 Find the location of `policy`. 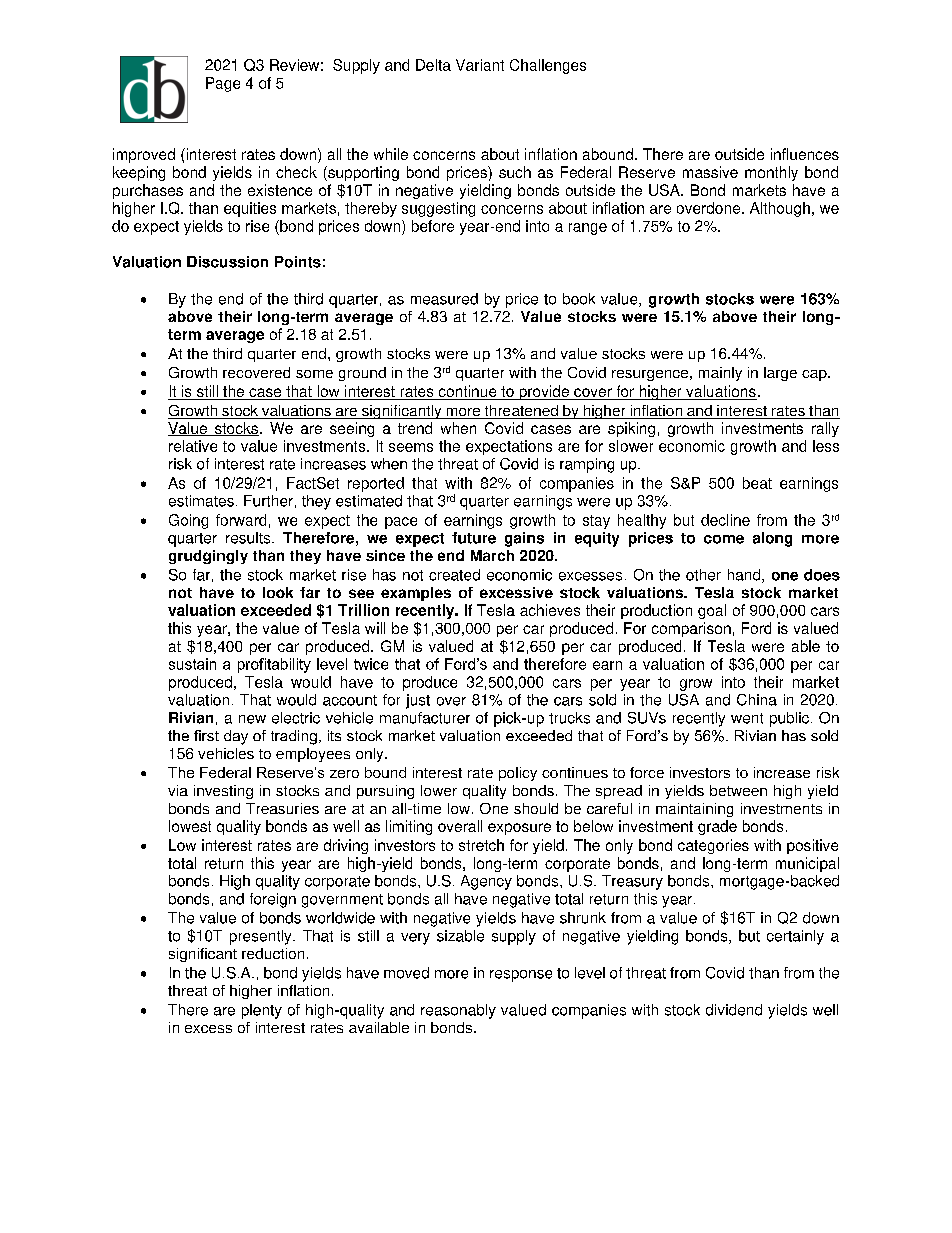

policy is located at coordinates (518, 774).
